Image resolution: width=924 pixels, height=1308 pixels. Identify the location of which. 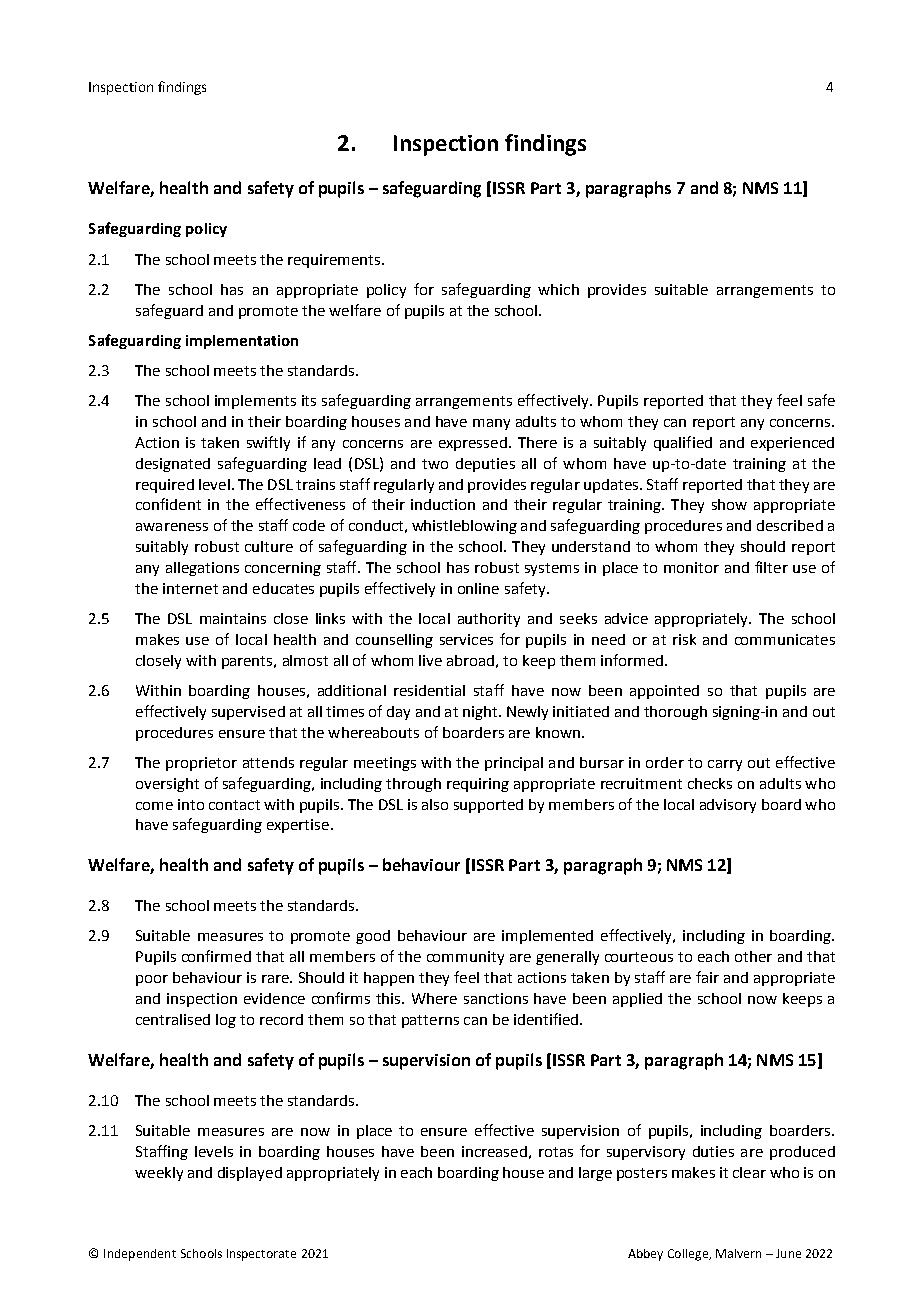
(558, 289).
